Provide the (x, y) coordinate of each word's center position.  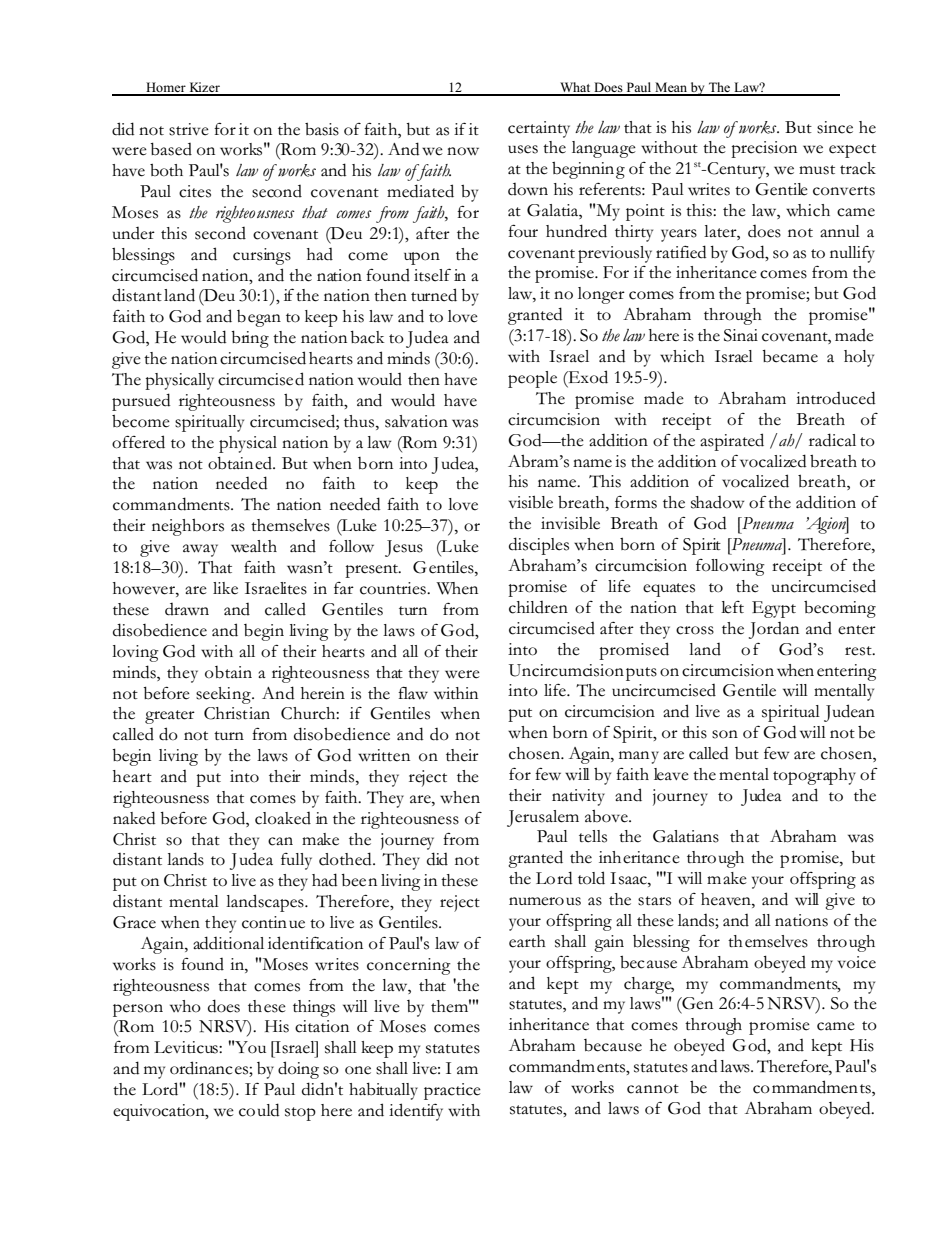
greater (170, 717)
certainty (539, 129)
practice (452, 1091)
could (259, 1110)
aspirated (732, 442)
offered (138, 442)
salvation (416, 421)
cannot (653, 1089)
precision (764, 149)
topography (814, 776)
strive (189, 129)
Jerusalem (543, 818)
